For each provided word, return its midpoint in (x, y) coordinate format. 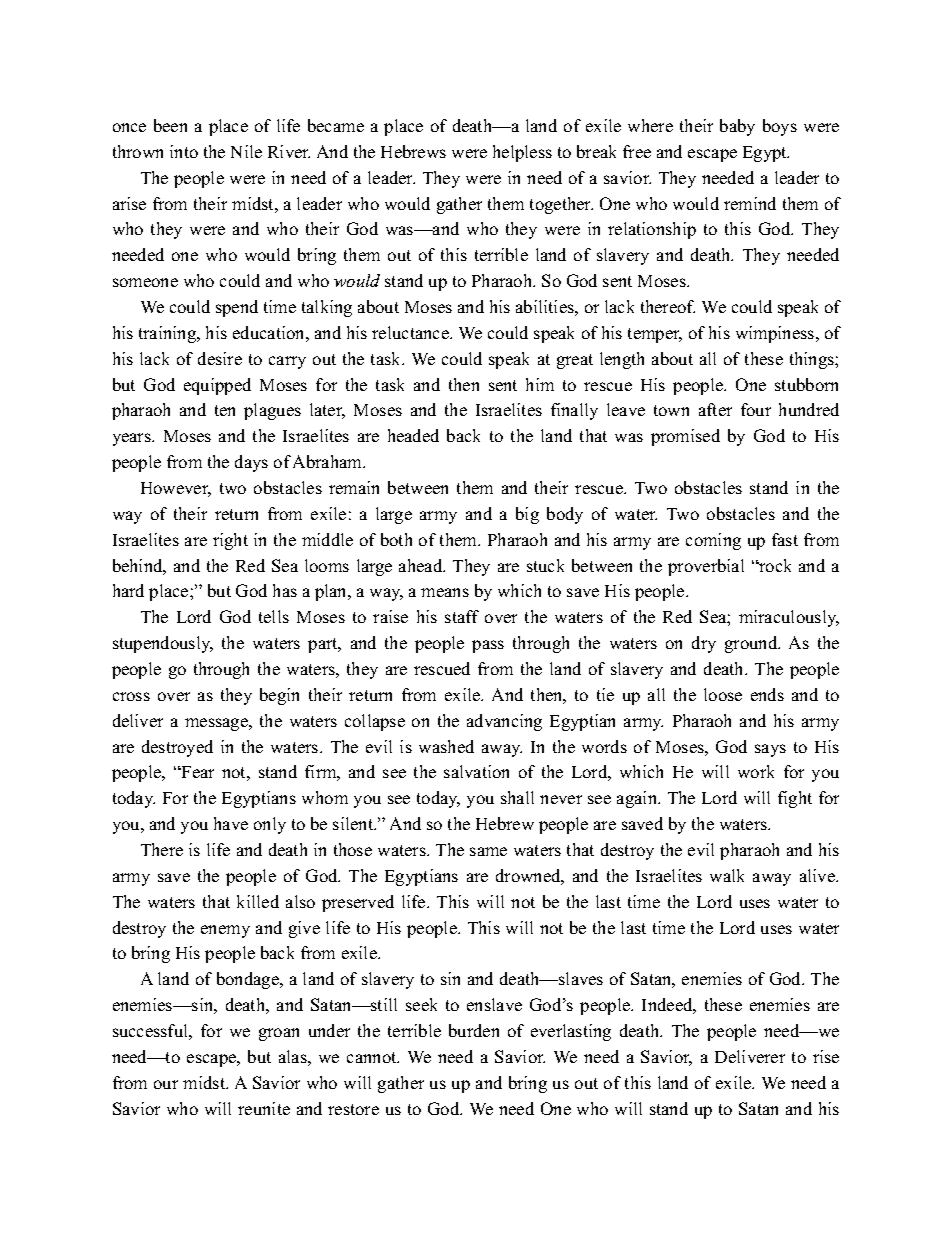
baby (737, 127)
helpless (522, 153)
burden (474, 1030)
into (184, 151)
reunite (264, 1108)
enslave (494, 1004)
